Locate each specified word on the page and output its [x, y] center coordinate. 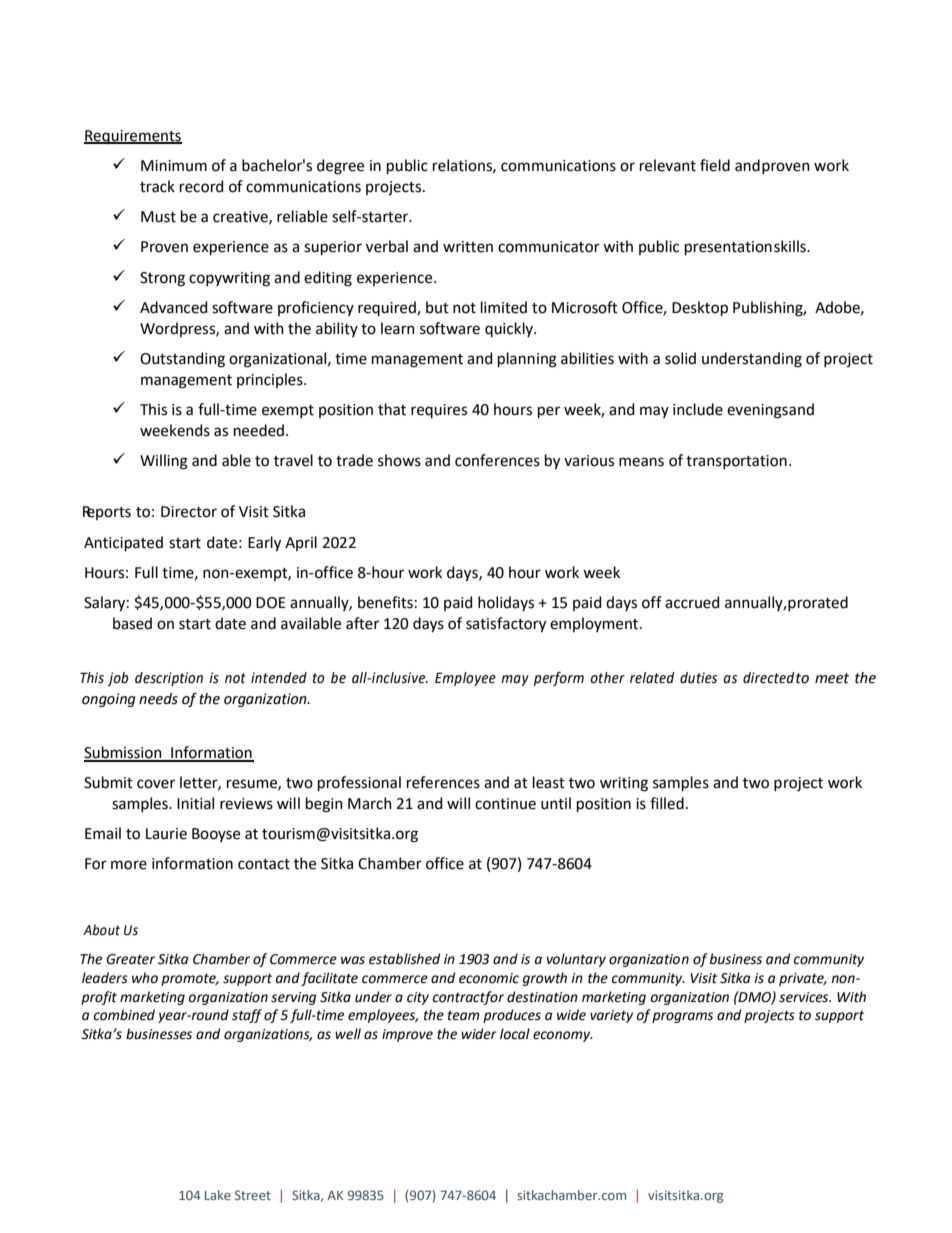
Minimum [174, 166]
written [468, 247]
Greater [130, 959]
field [715, 165]
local [515, 1034]
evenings [757, 411]
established [404, 959]
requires [439, 411]
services [805, 997]
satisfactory [506, 625]
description [169, 679]
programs [682, 1017]
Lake [218, 1195]
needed [259, 430]
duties [698, 678]
